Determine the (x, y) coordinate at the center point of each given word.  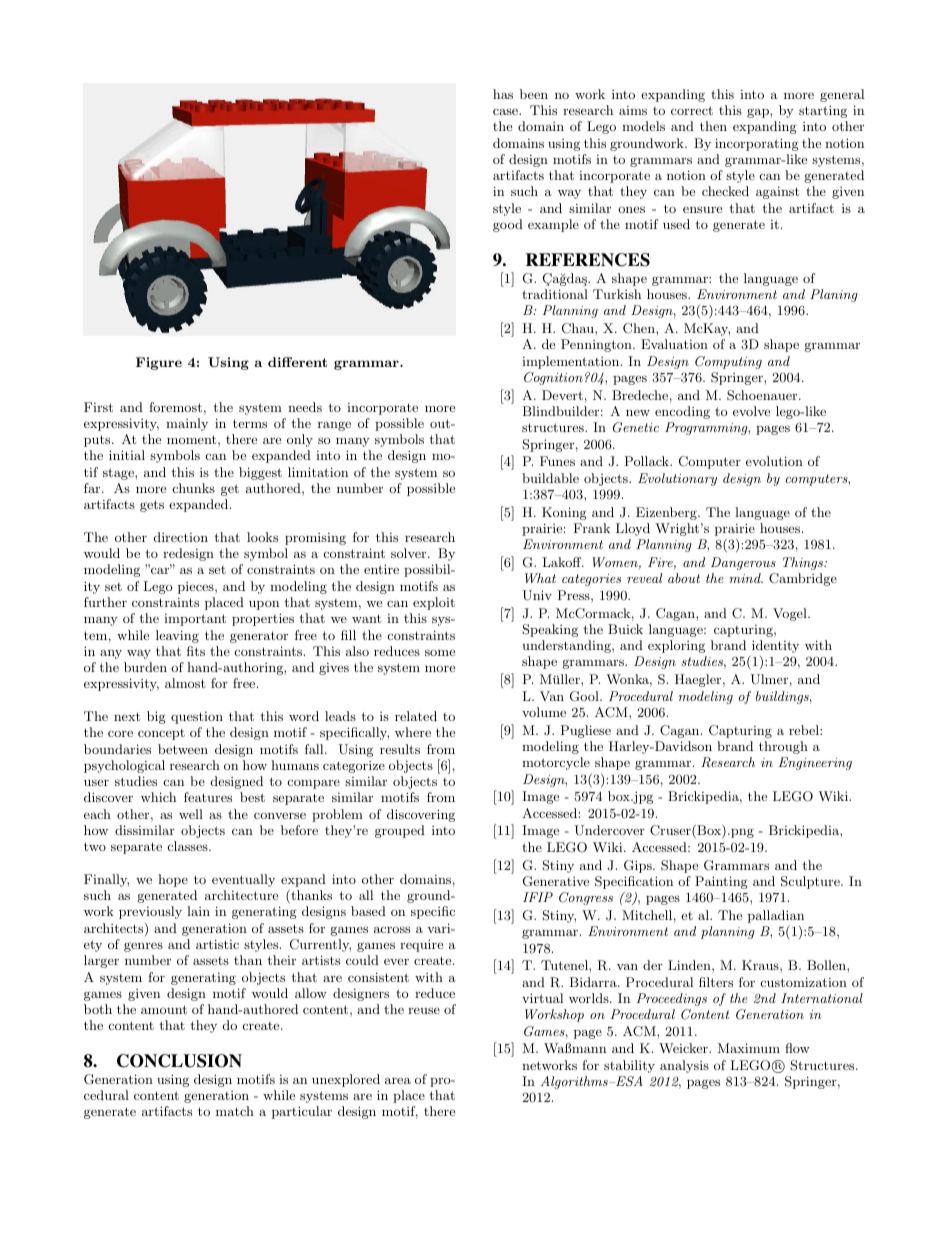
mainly (187, 424)
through (783, 747)
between (183, 749)
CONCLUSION (179, 1061)
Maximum (749, 1048)
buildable (550, 478)
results (400, 749)
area (398, 1080)
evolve (751, 411)
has (503, 94)
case (506, 112)
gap (759, 113)
